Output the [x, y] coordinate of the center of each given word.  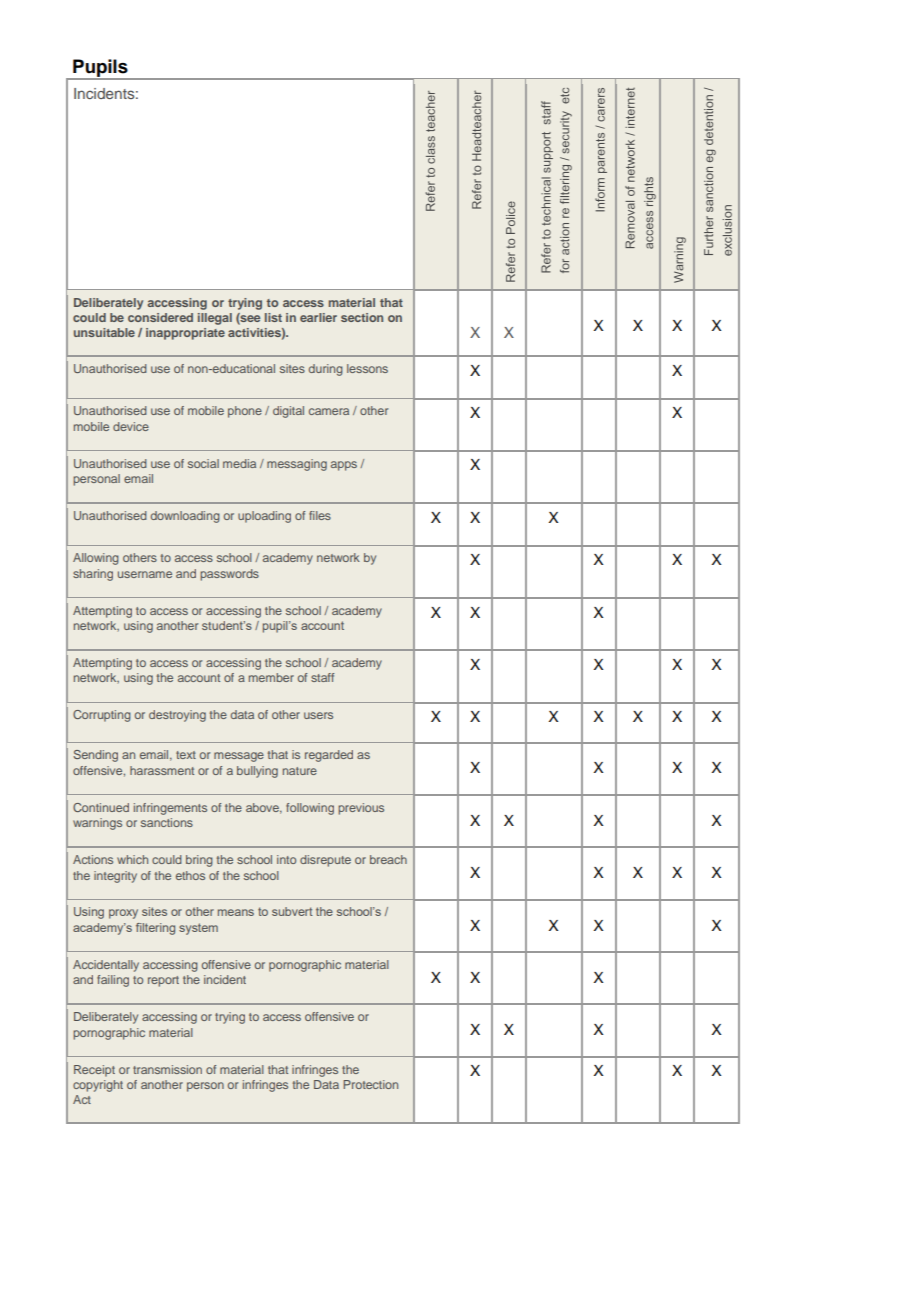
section [362, 317]
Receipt [94, 1071]
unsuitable [104, 332]
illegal [215, 319]
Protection [370, 1084]
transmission [167, 1069]
